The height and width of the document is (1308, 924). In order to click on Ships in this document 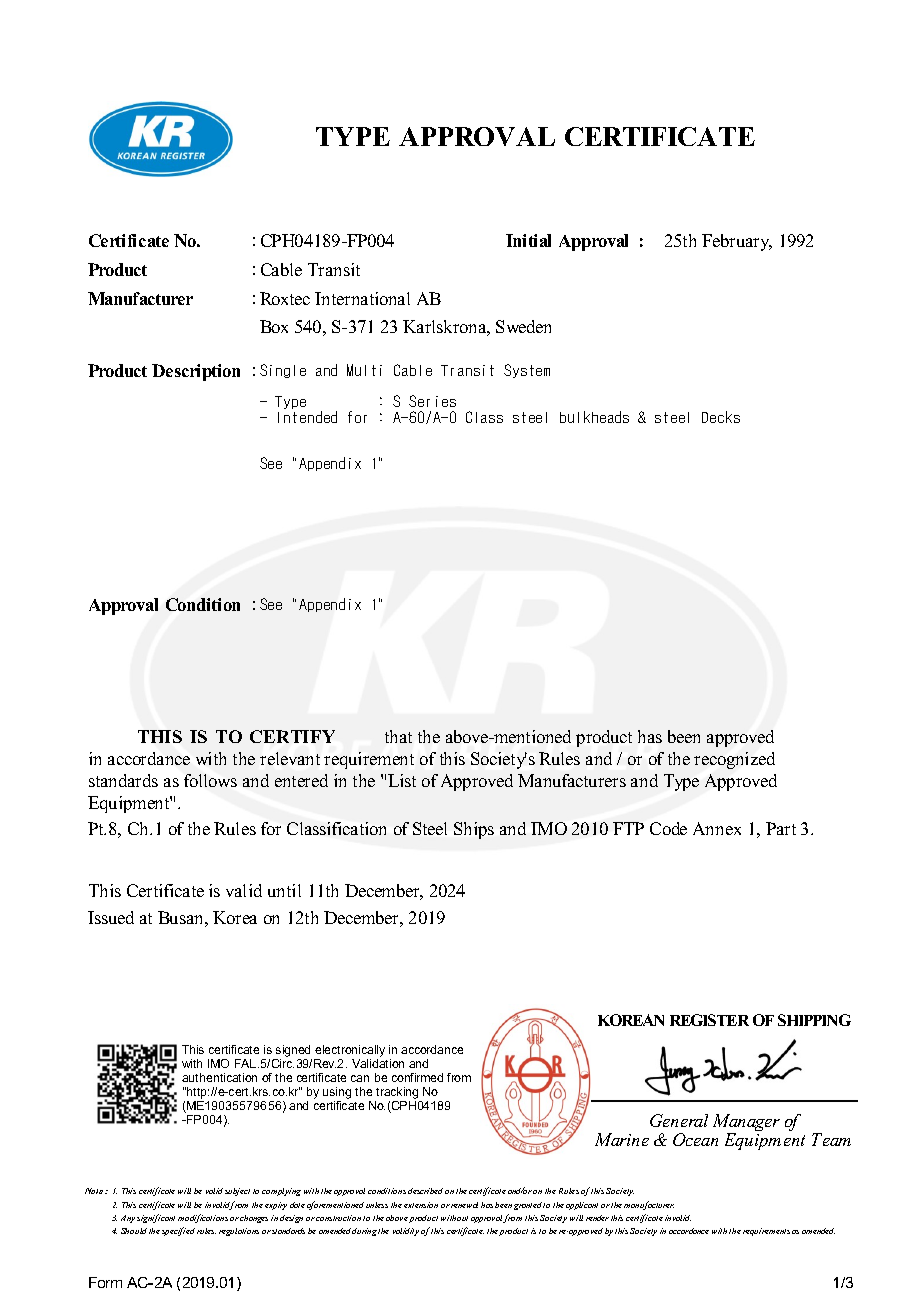, I will do `click(474, 830)`.
